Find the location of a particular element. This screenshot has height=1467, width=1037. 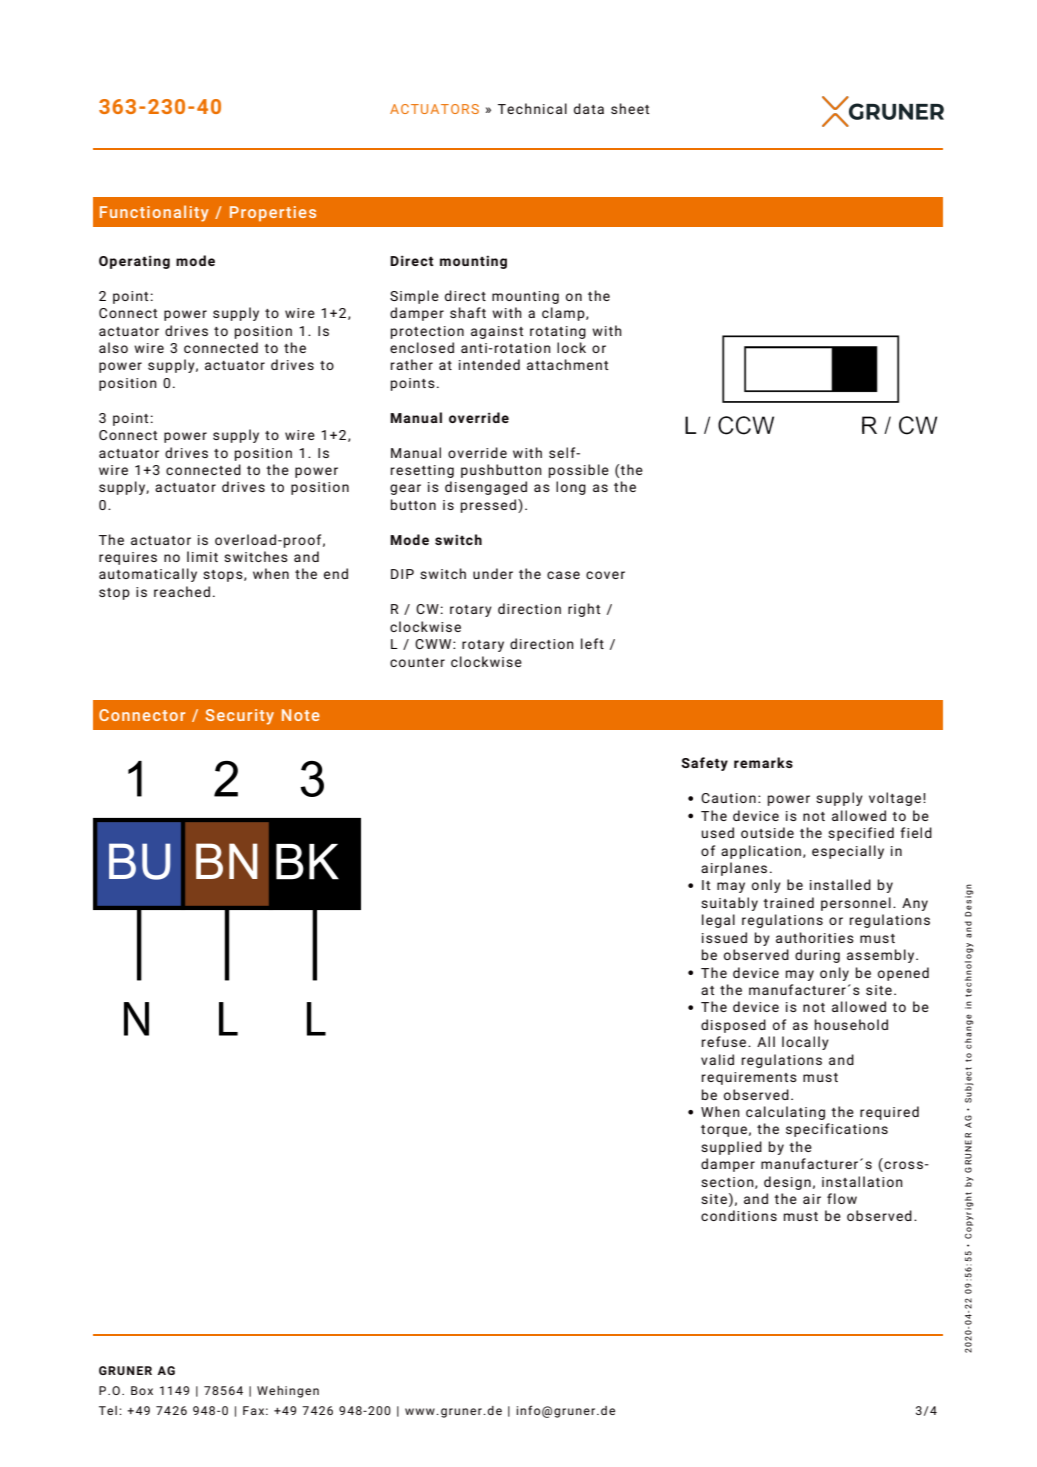

Box is located at coordinates (142, 1390).
